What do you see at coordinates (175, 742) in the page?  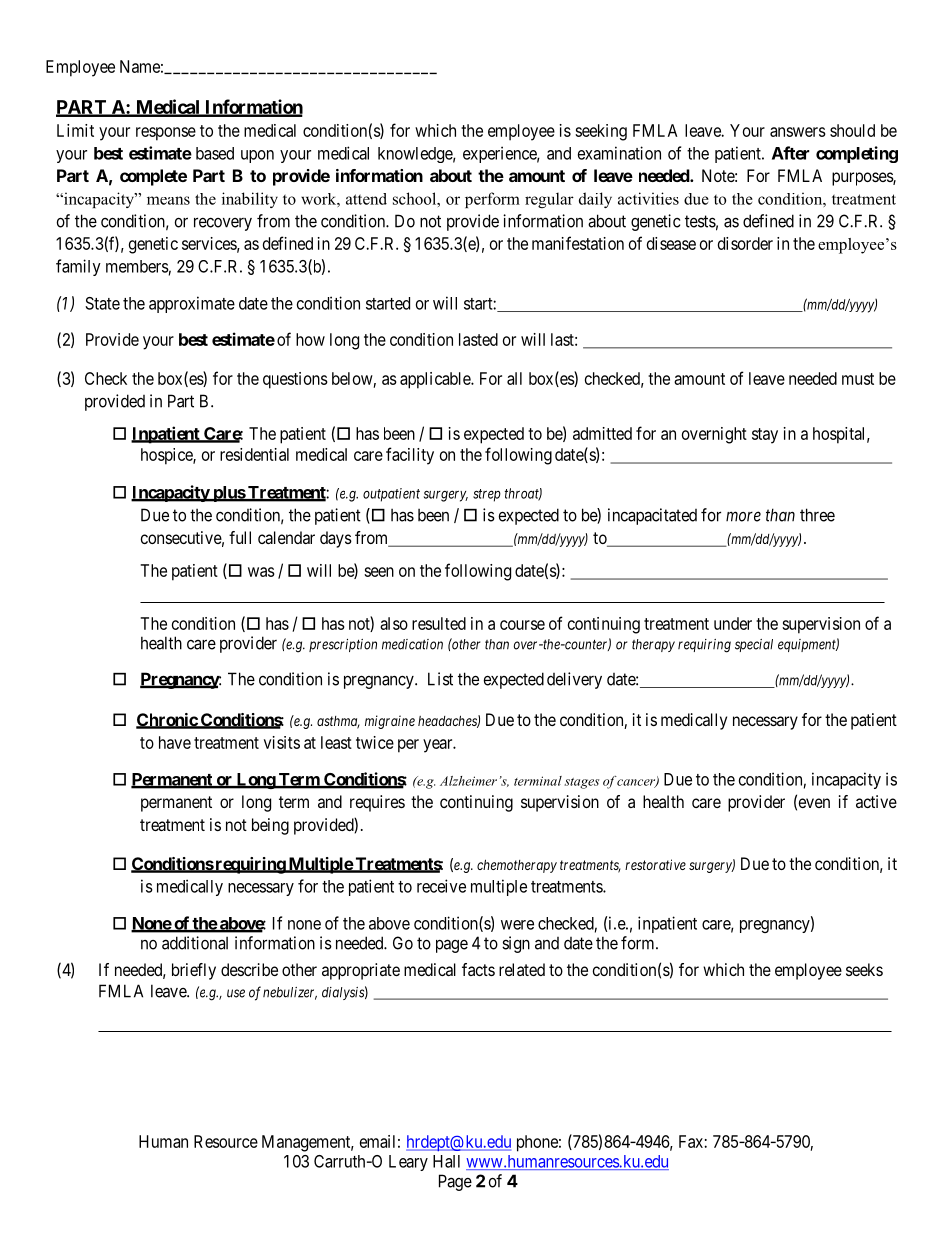 I see `have` at bounding box center [175, 742].
